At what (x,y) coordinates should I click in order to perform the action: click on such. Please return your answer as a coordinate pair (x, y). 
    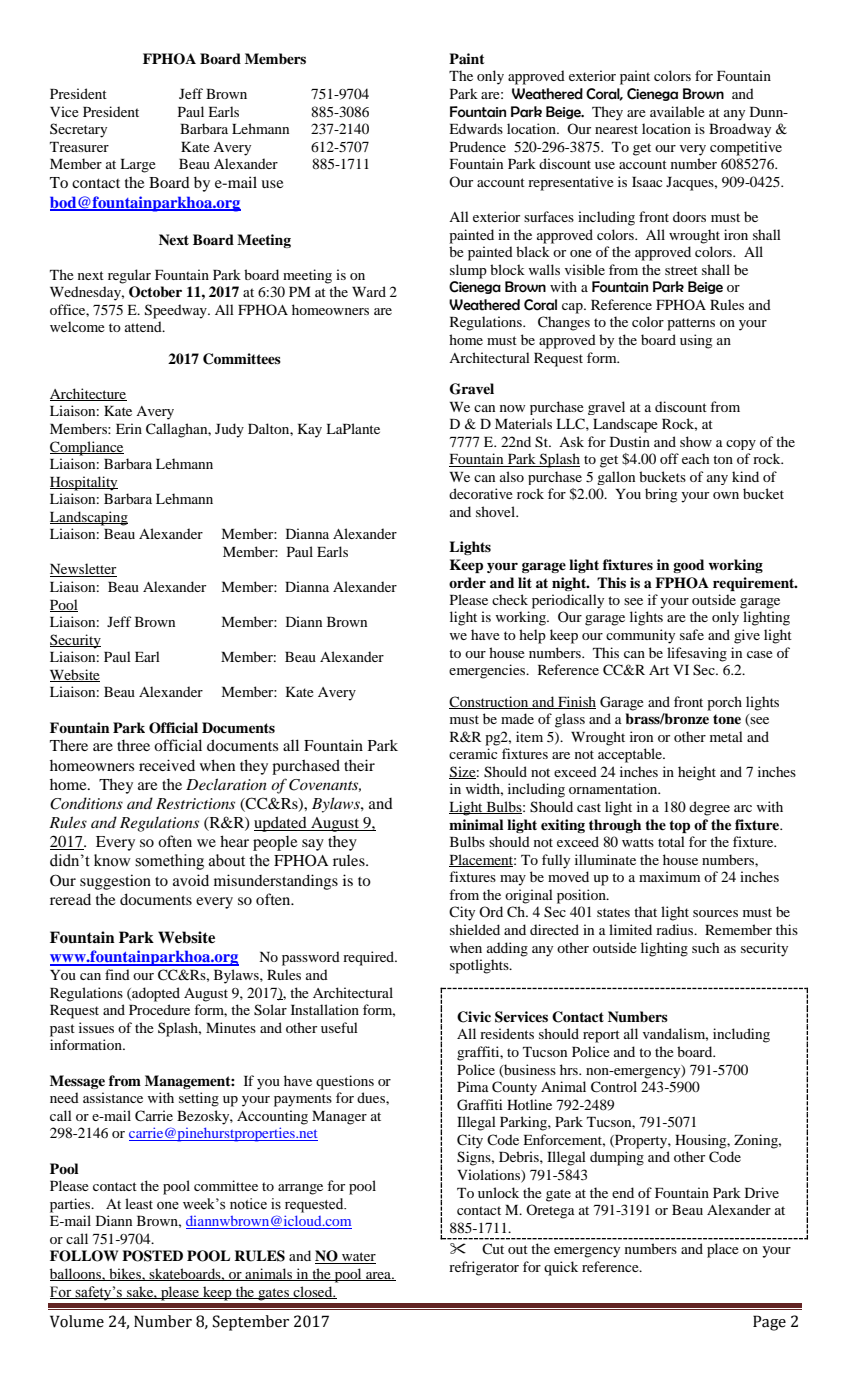
    Looking at the image, I should click on (705, 947).
